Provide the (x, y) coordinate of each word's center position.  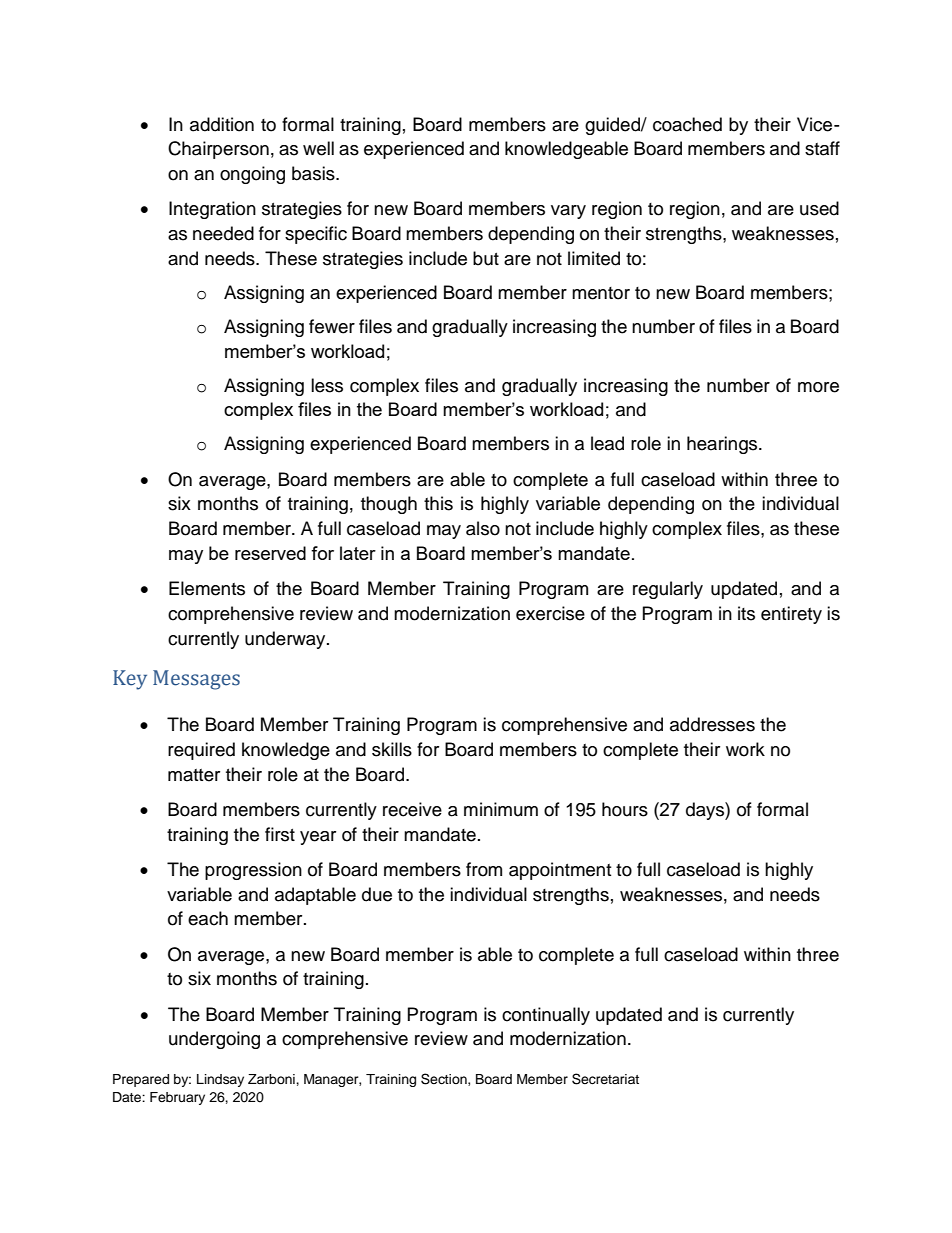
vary (568, 212)
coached (687, 124)
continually (546, 1016)
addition (222, 124)
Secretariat (605, 1079)
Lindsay (220, 1080)
